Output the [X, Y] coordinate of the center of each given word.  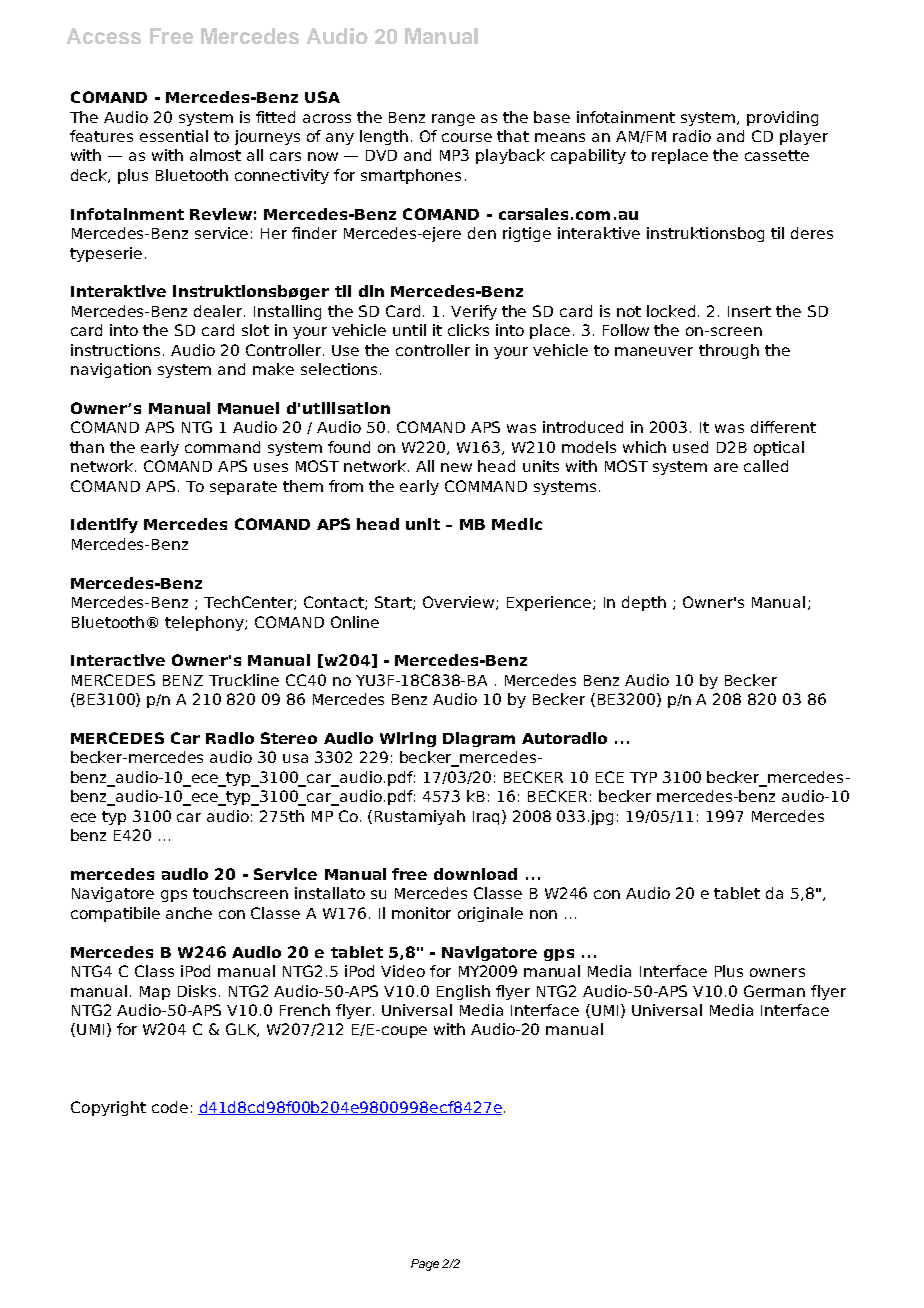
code [170, 1107]
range [453, 120]
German [774, 991]
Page [425, 1265]
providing [782, 118]
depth [644, 603]
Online [355, 622]
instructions [115, 350]
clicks [468, 330]
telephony [205, 623]
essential [174, 136]
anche [189, 913]
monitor [421, 913]
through [729, 351]
